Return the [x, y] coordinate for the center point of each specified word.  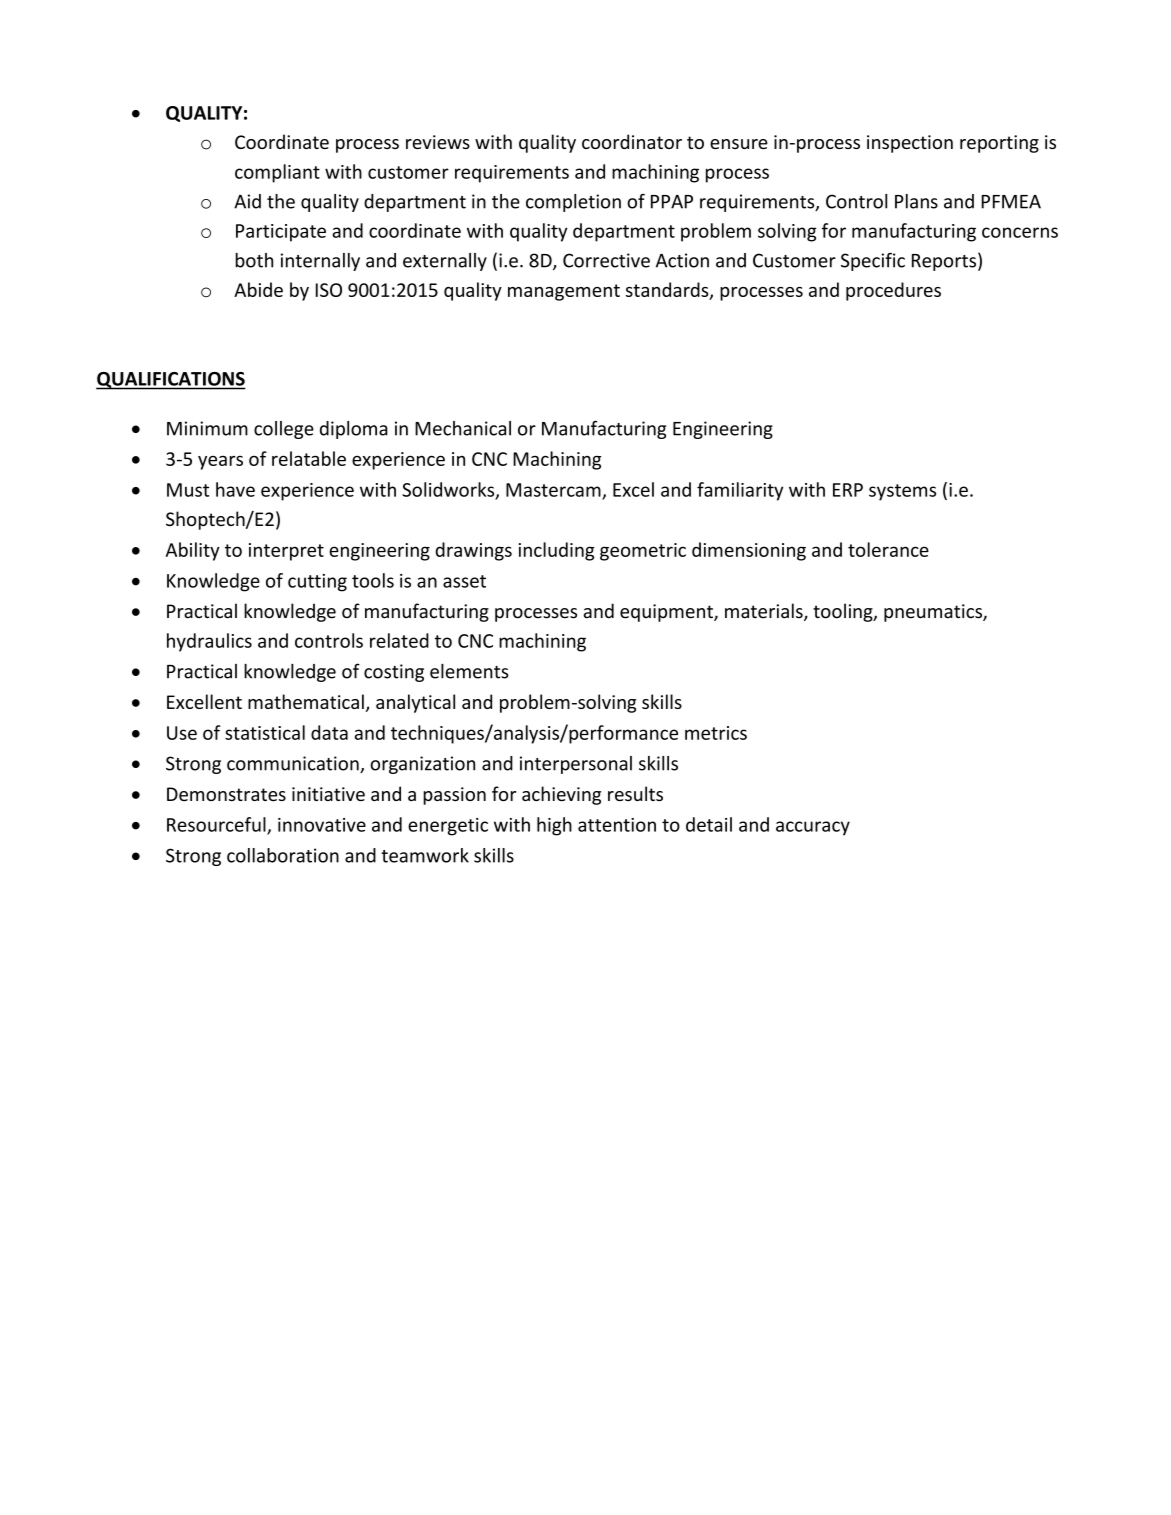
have [235, 489]
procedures [893, 291]
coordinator [632, 141]
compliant [277, 173]
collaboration [283, 855]
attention [617, 825]
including [557, 551]
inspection [910, 144]
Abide [258, 289]
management [564, 292]
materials [765, 612]
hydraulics [209, 642]
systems [902, 492]
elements [469, 671]
